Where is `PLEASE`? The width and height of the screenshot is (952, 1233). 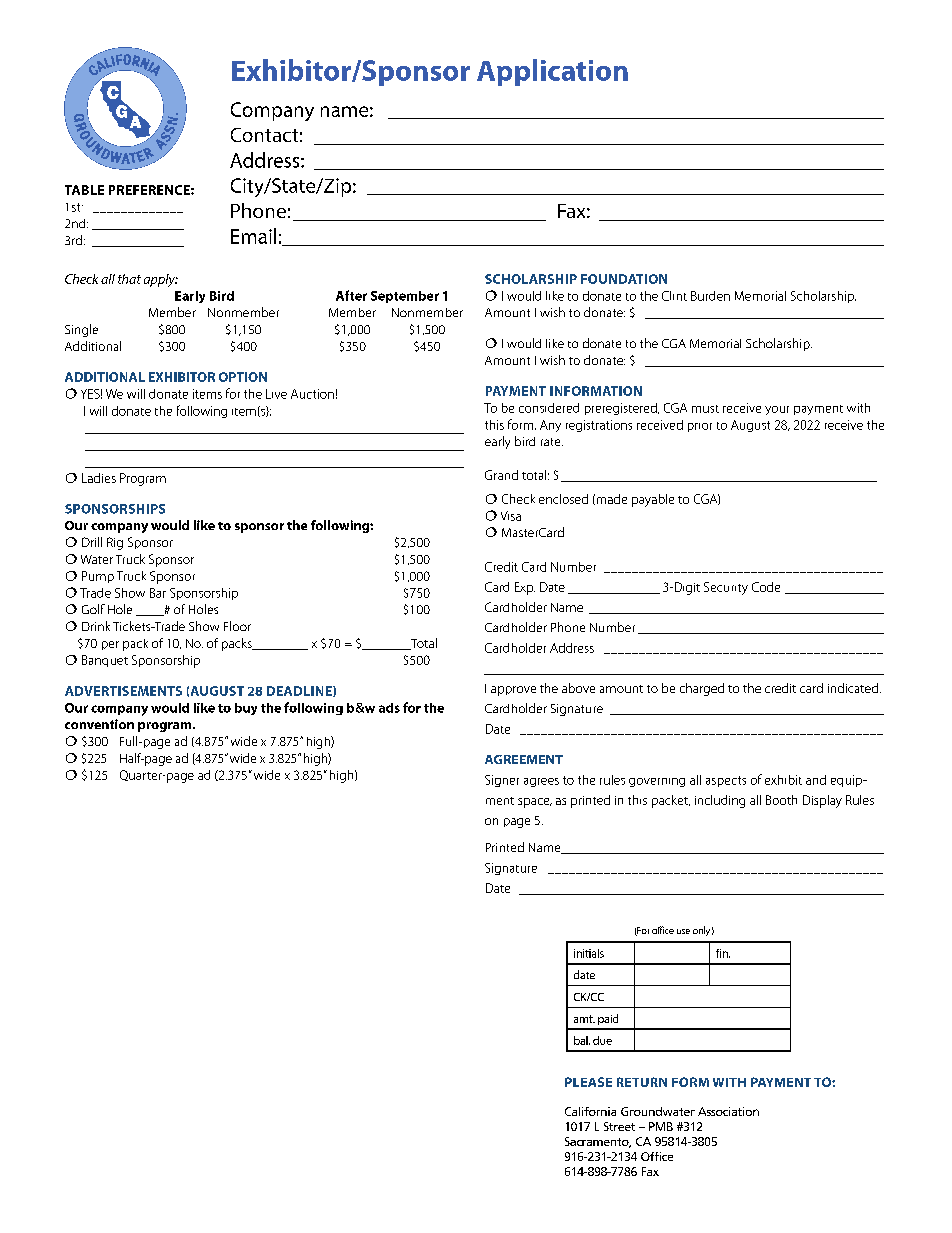
PLEASE is located at coordinates (588, 1082).
